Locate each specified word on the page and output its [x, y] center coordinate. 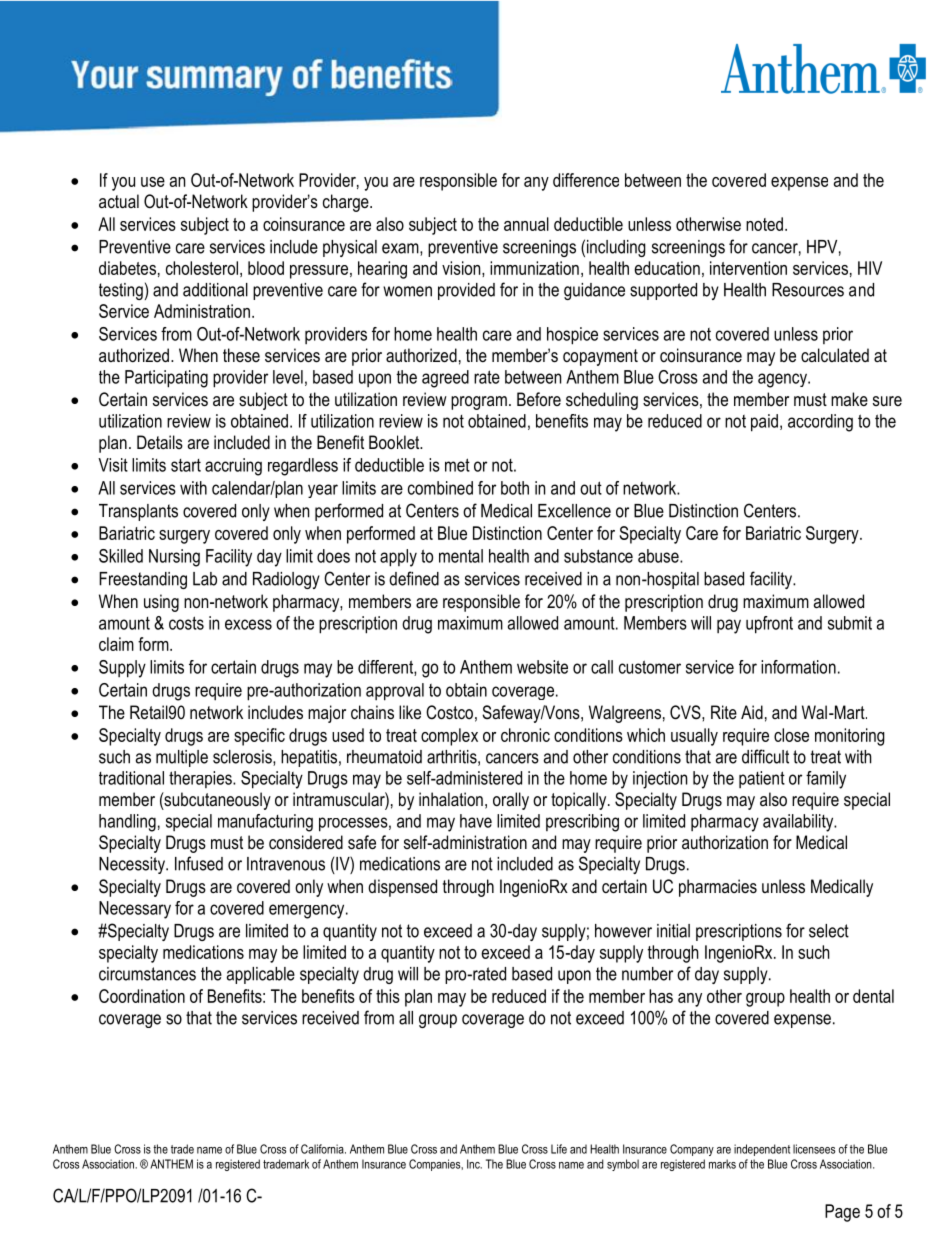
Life [559, 1149]
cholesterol [202, 268]
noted [764, 224]
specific [259, 737]
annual [526, 224]
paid [764, 423]
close [791, 735]
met [457, 465]
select [829, 931]
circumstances [147, 974]
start [186, 465]
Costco [449, 712]
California [323, 1149]
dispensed [402, 888]
